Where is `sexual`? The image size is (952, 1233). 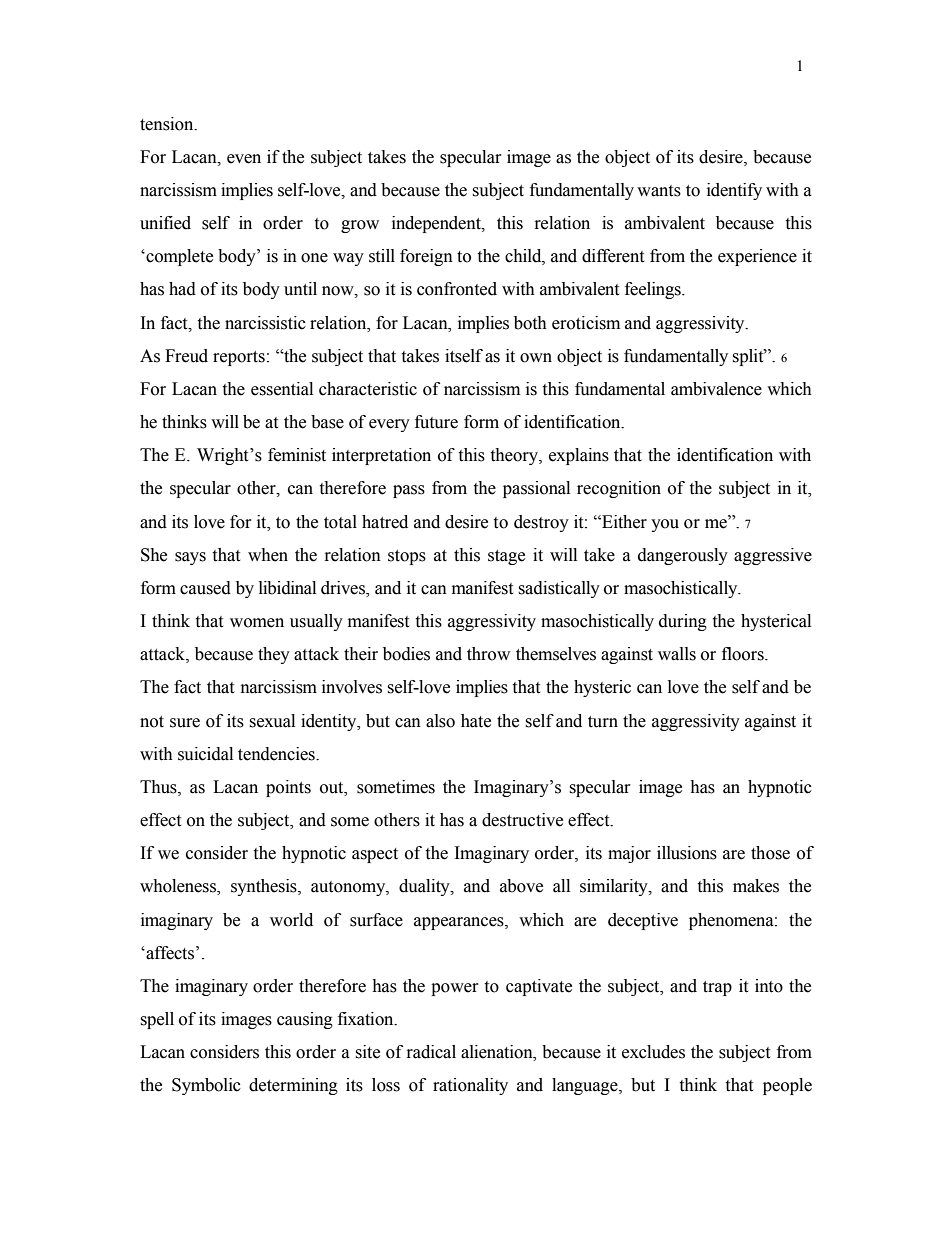 sexual is located at coordinates (272, 721).
